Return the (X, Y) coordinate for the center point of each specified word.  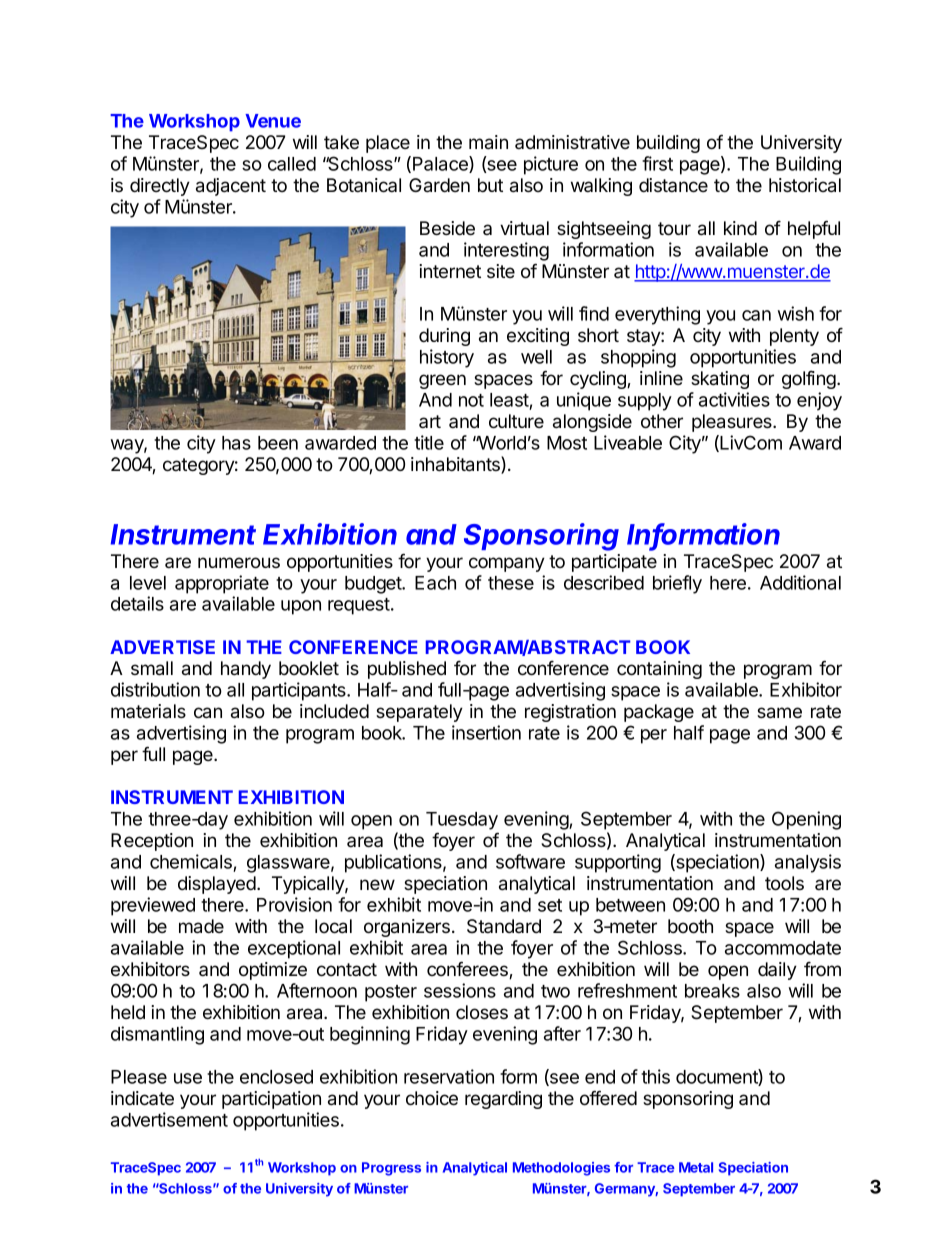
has (236, 443)
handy (246, 670)
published (407, 670)
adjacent (231, 187)
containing (659, 670)
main (488, 142)
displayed (218, 885)
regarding (503, 1100)
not (471, 400)
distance (673, 185)
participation (271, 1100)
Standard (504, 926)
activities (734, 399)
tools (784, 883)
